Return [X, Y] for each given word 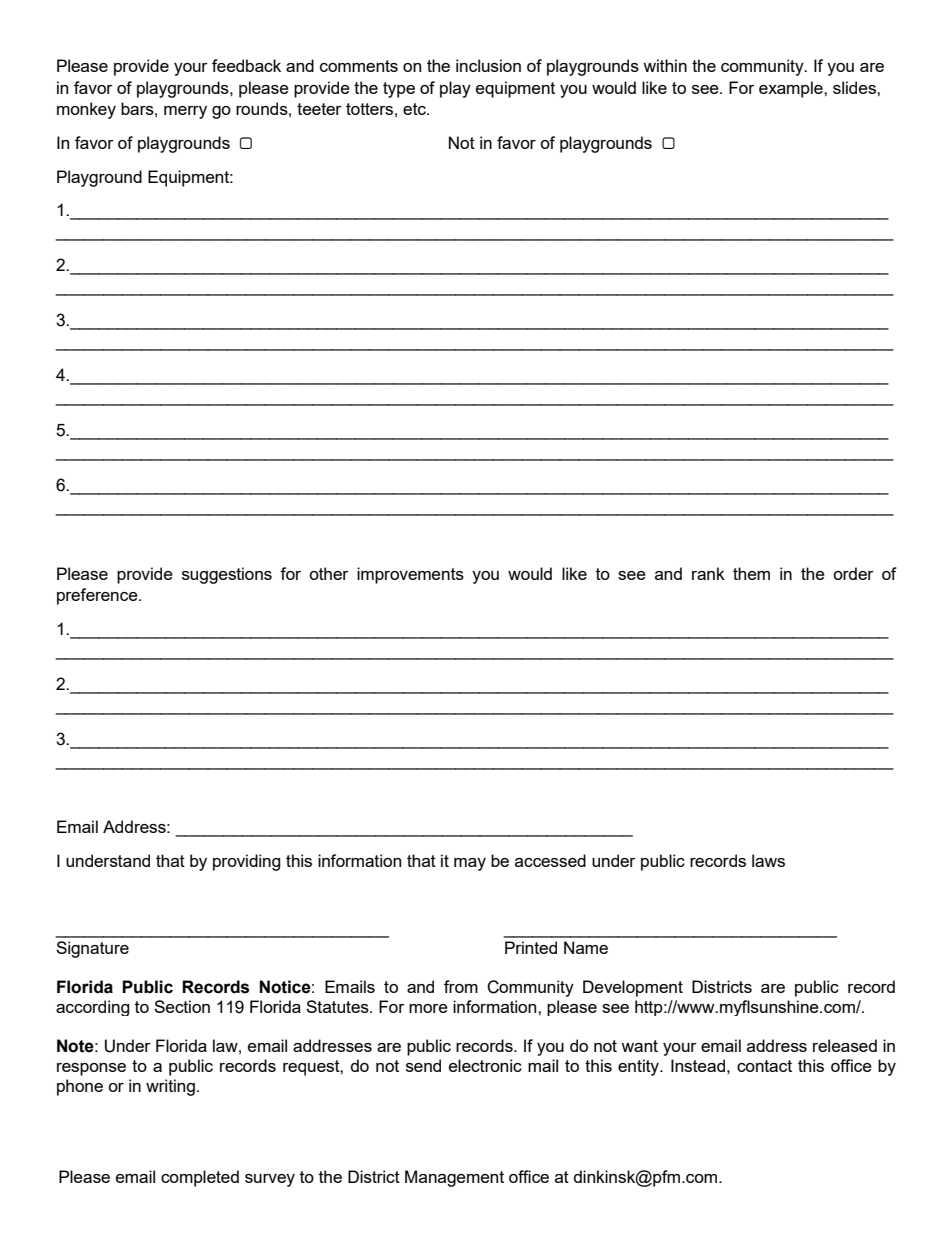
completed [200, 1178]
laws [768, 860]
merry [185, 112]
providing [247, 862]
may [470, 864]
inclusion [488, 65]
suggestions [227, 575]
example [792, 89]
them [751, 573]
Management [454, 1178]
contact [764, 1066]
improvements [410, 575]
